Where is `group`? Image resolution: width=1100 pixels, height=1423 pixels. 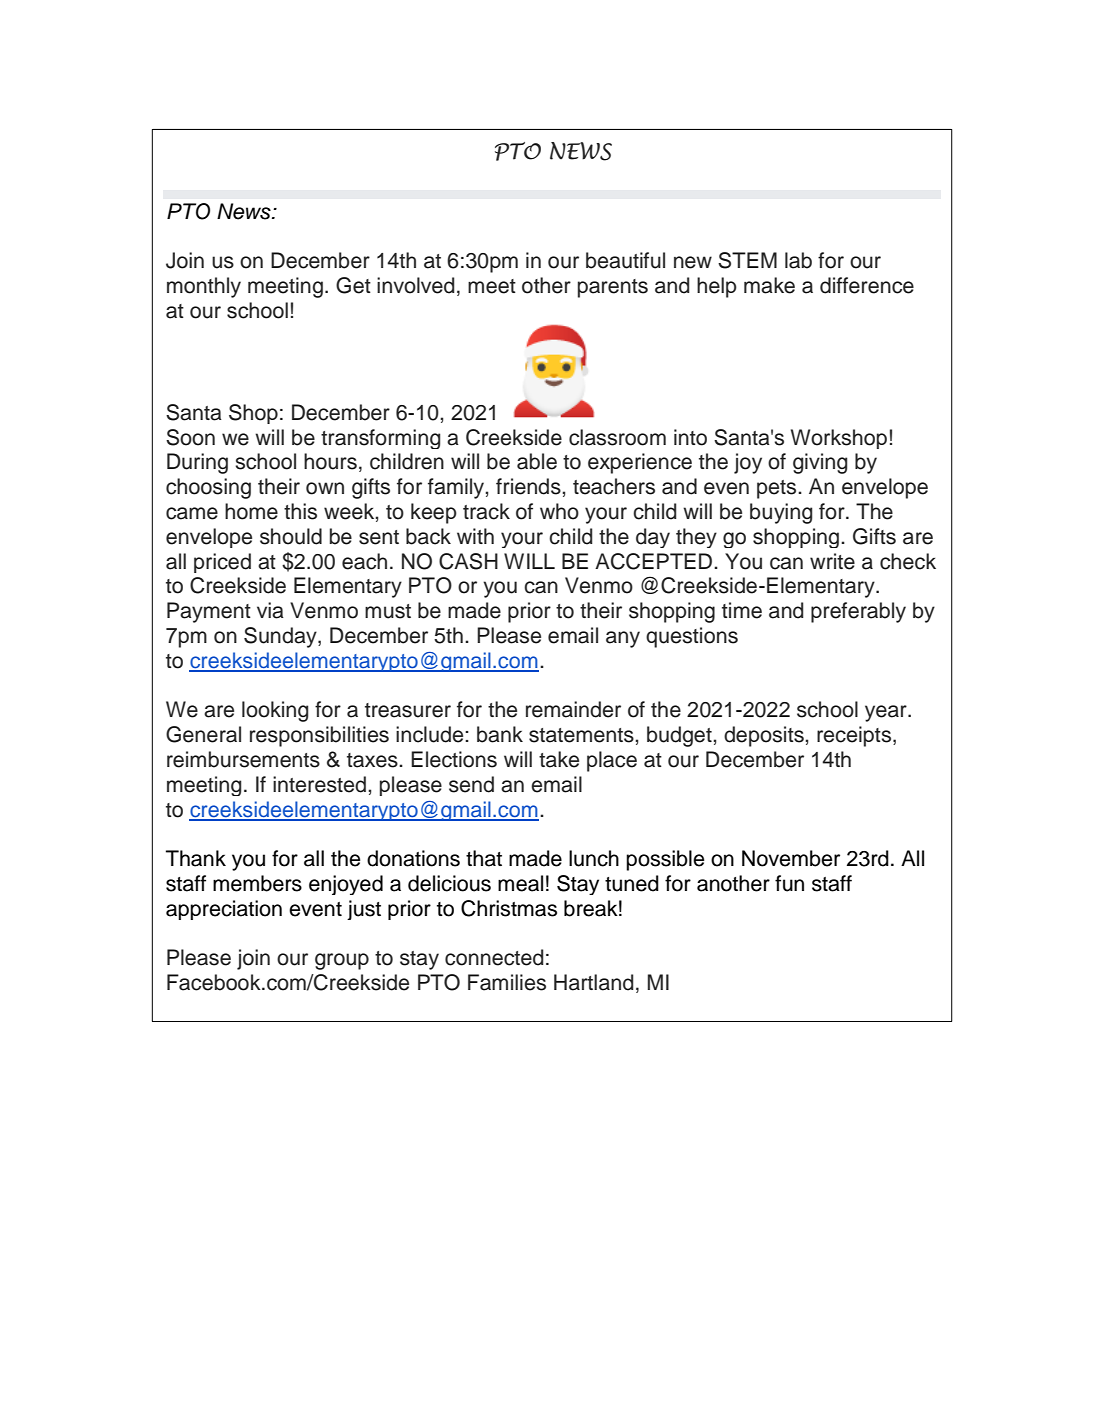 group is located at coordinates (342, 961).
